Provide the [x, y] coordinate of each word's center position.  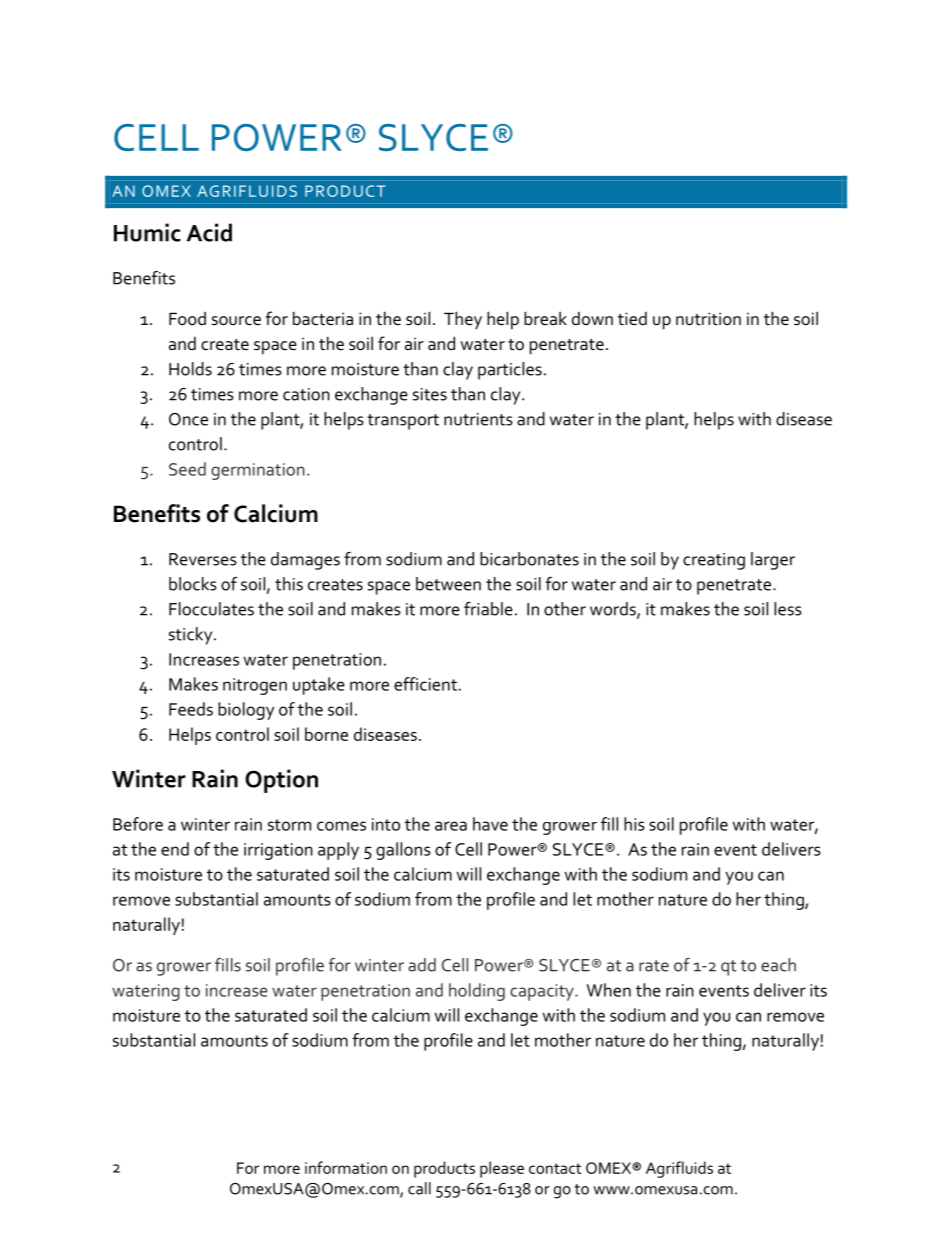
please [502, 1169]
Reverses [203, 559]
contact [555, 1168]
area [451, 826]
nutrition [708, 319]
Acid [209, 232]
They [463, 320]
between [448, 584]
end [175, 849]
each [778, 965]
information [346, 1167]
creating [714, 561]
